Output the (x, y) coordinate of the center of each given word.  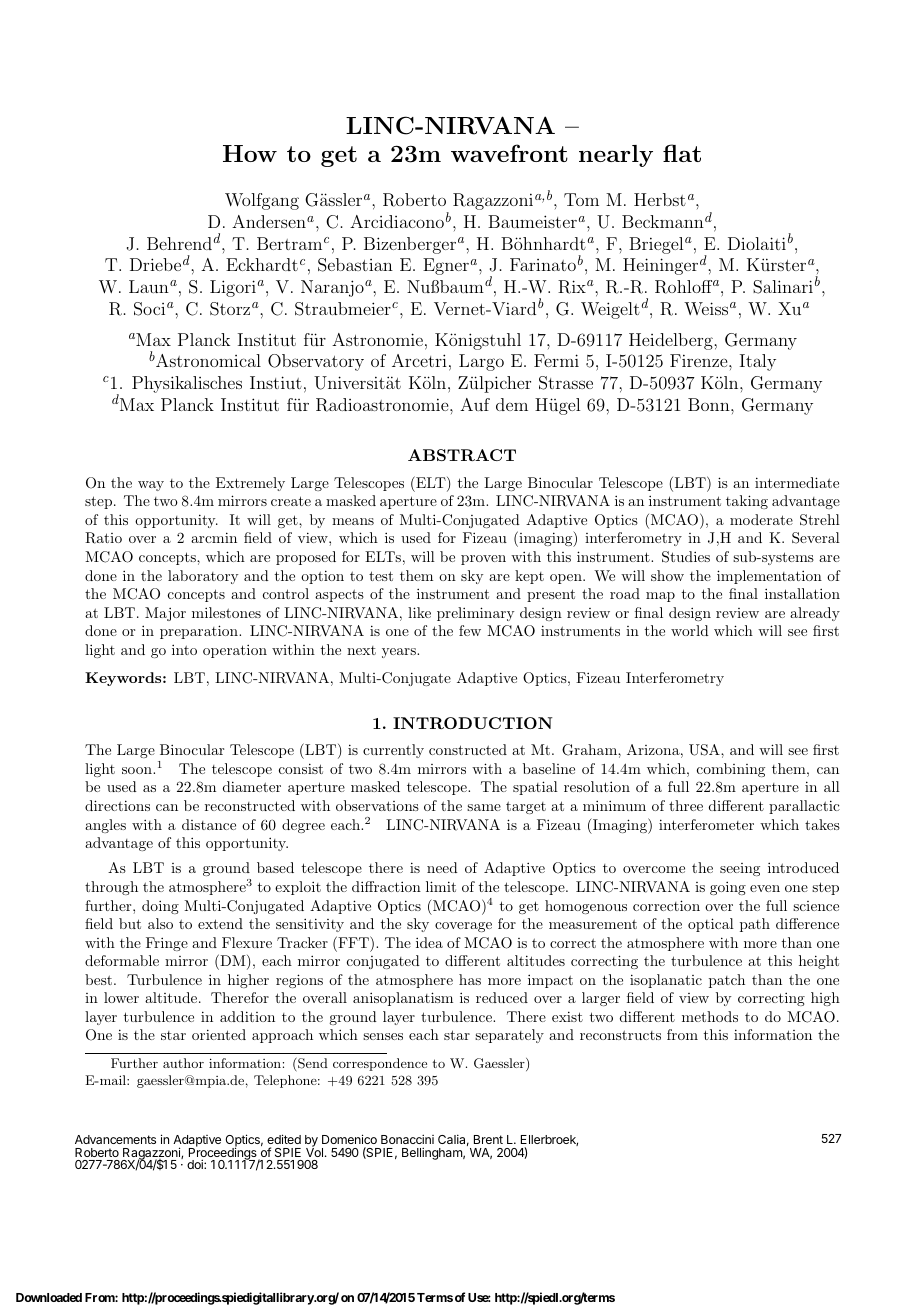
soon (138, 770)
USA (705, 750)
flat (682, 153)
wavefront (509, 153)
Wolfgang (262, 201)
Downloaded (49, 1297)
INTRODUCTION (473, 723)
